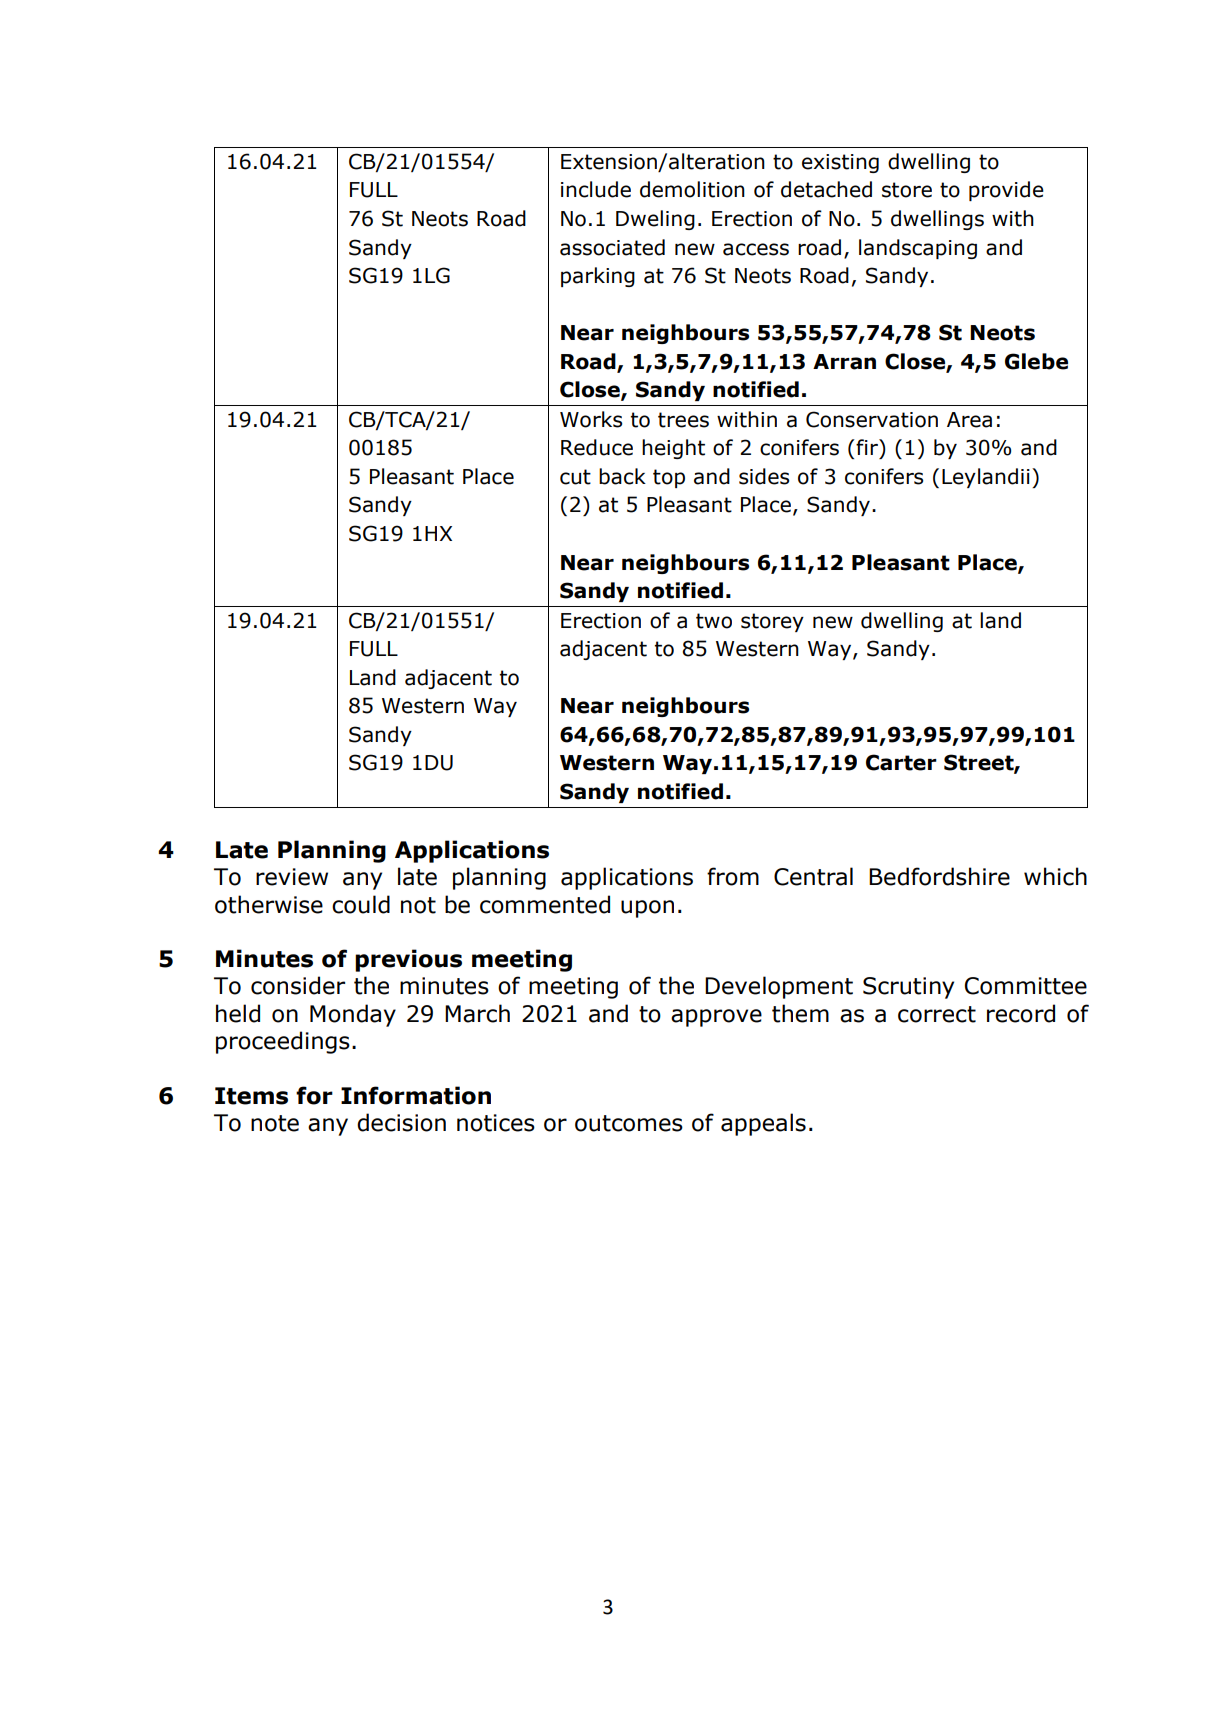  Describe the element at coordinates (937, 1014) in the screenshot. I see `correct` at that location.
